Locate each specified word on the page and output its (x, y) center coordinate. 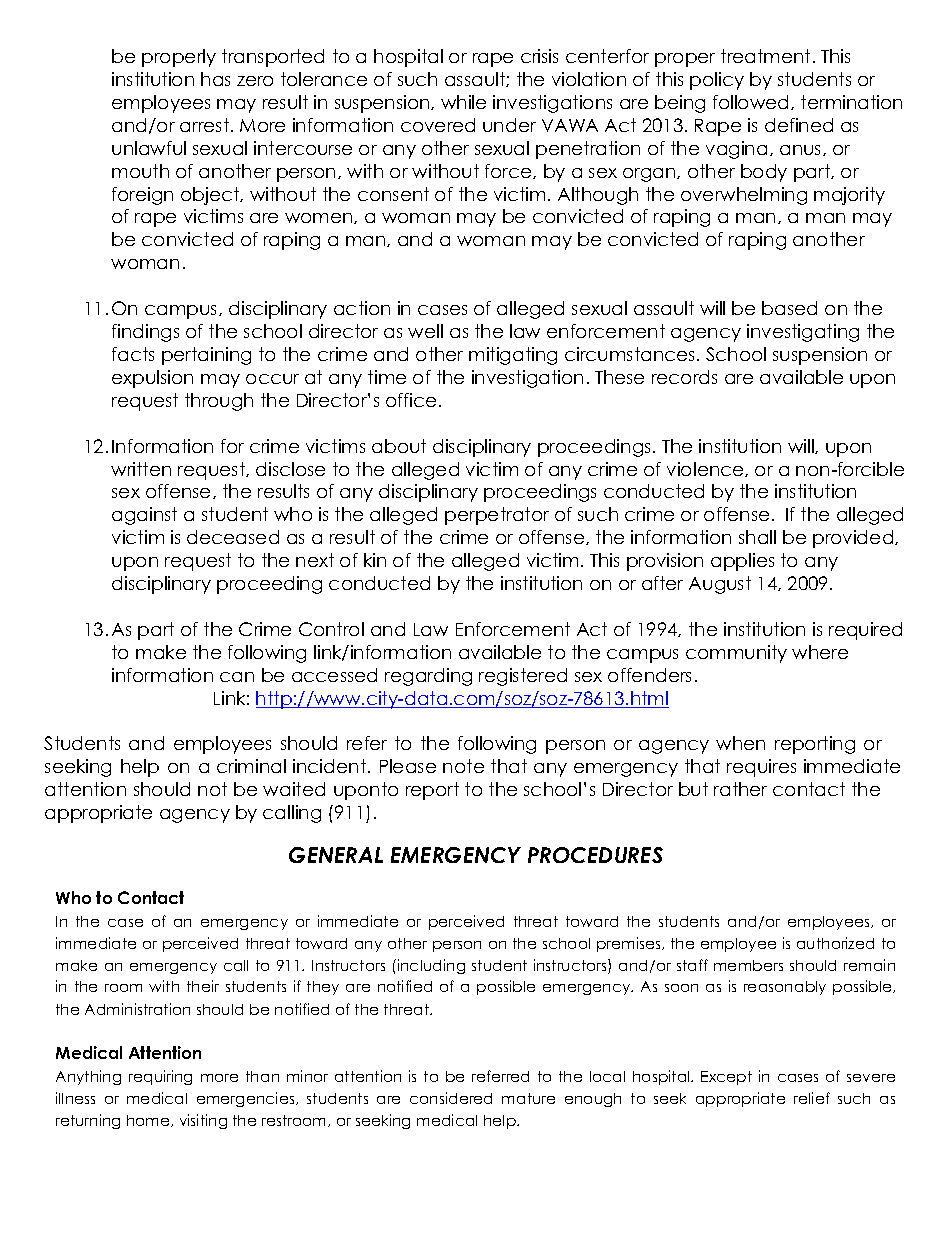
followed (752, 102)
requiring (160, 1077)
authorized (835, 943)
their (203, 986)
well (425, 331)
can (237, 677)
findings (145, 333)
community (736, 654)
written (141, 469)
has (215, 79)
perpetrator (497, 516)
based (789, 308)
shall (757, 537)
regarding (428, 677)
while (463, 102)
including (430, 966)
